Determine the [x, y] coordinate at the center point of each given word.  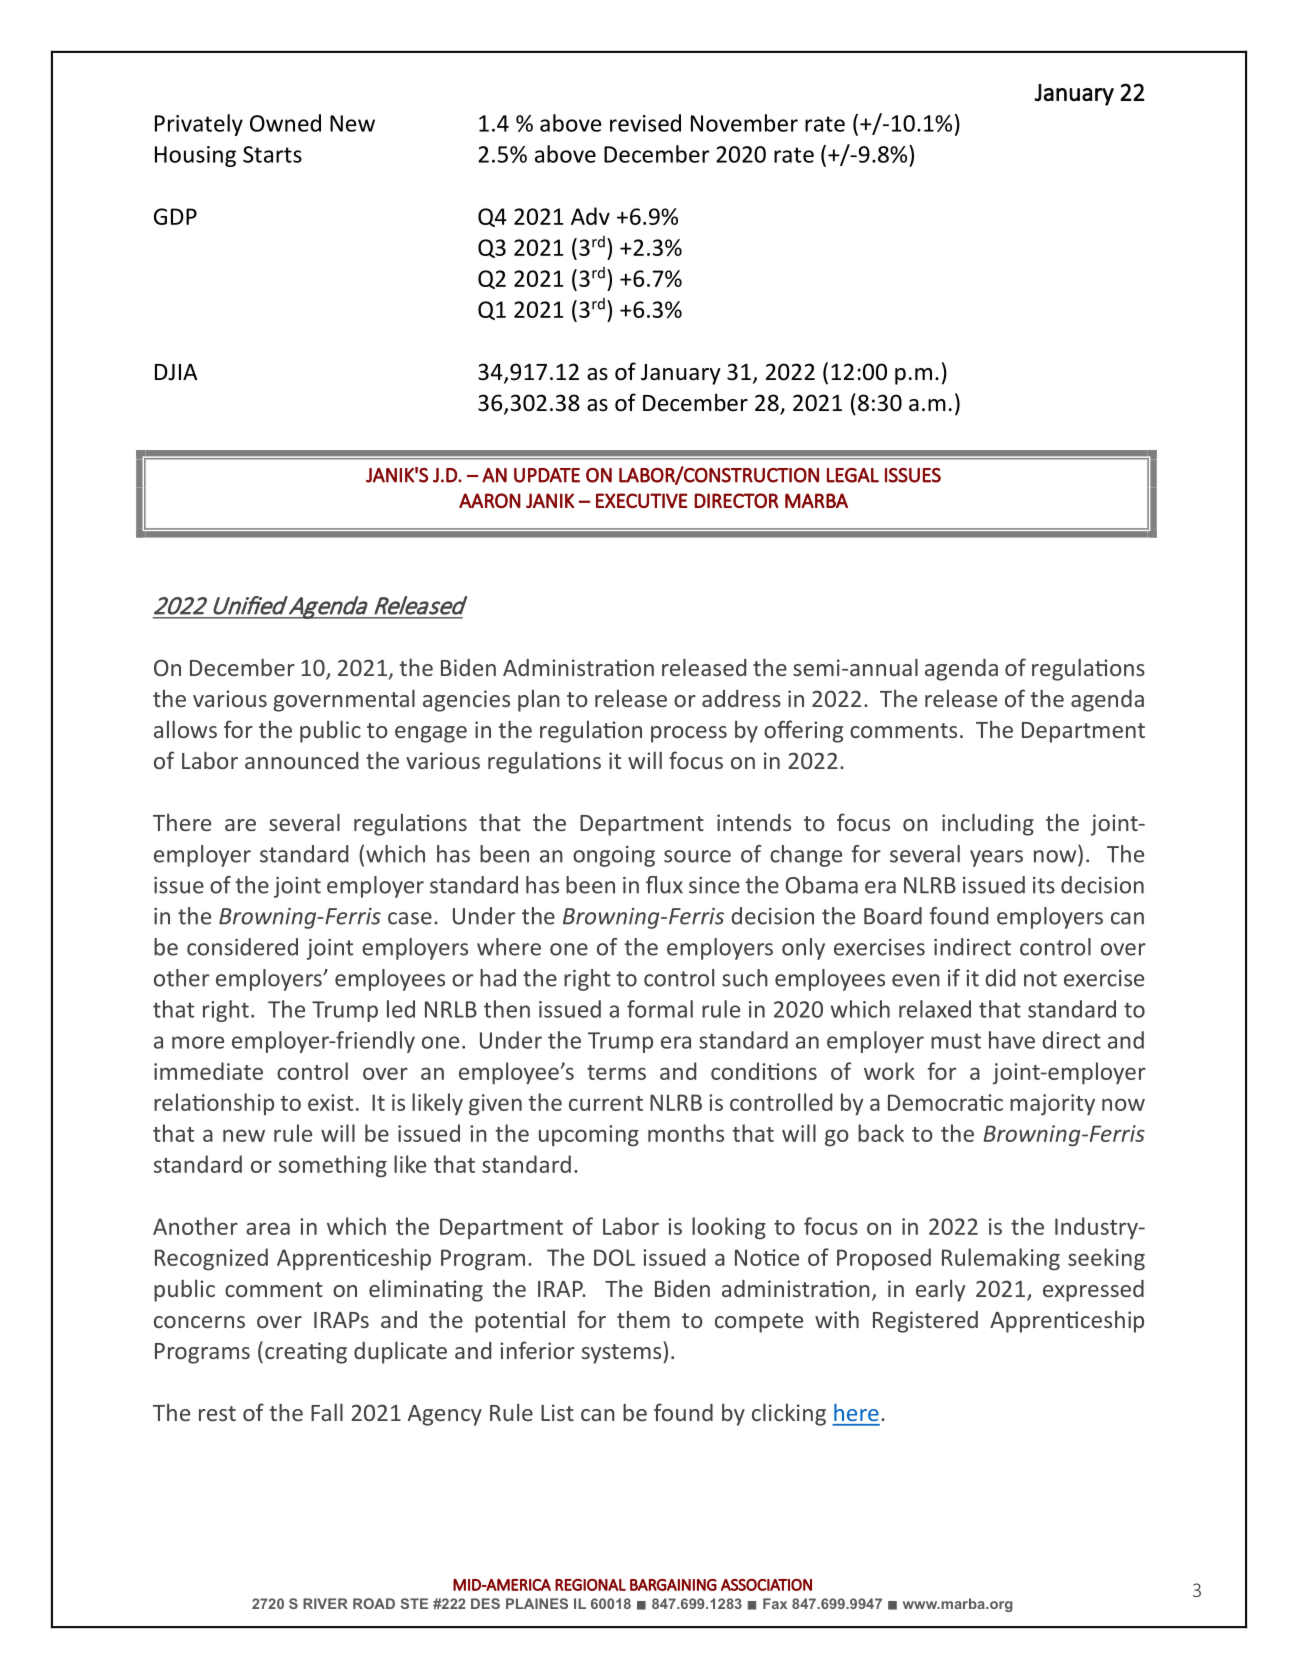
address [741, 698]
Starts [272, 154]
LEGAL [853, 475]
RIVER [325, 1603]
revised [645, 123]
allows [185, 729]
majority [1052, 1105]
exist [330, 1102]
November [744, 123]
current [606, 1103]
